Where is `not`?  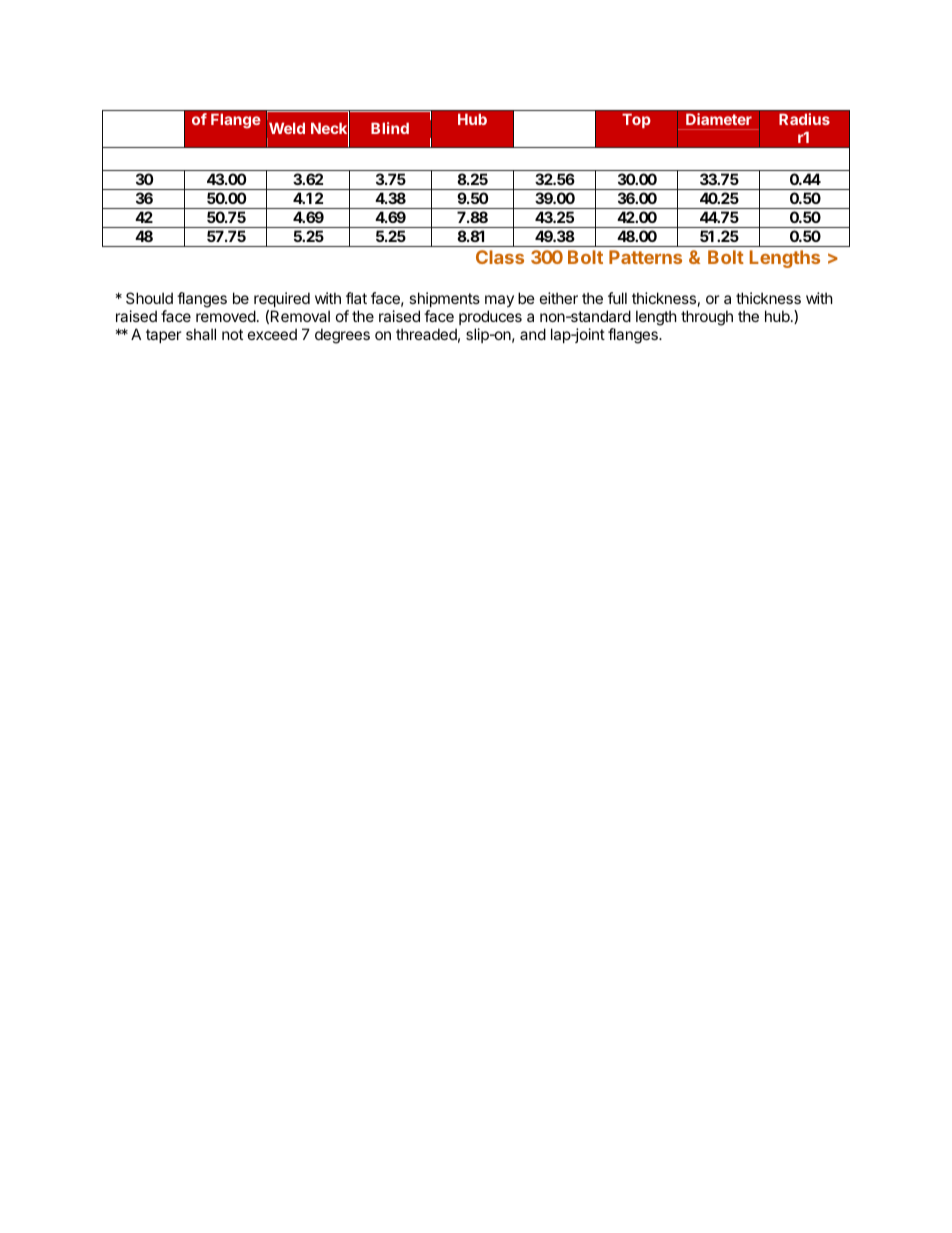 not is located at coordinates (232, 334).
